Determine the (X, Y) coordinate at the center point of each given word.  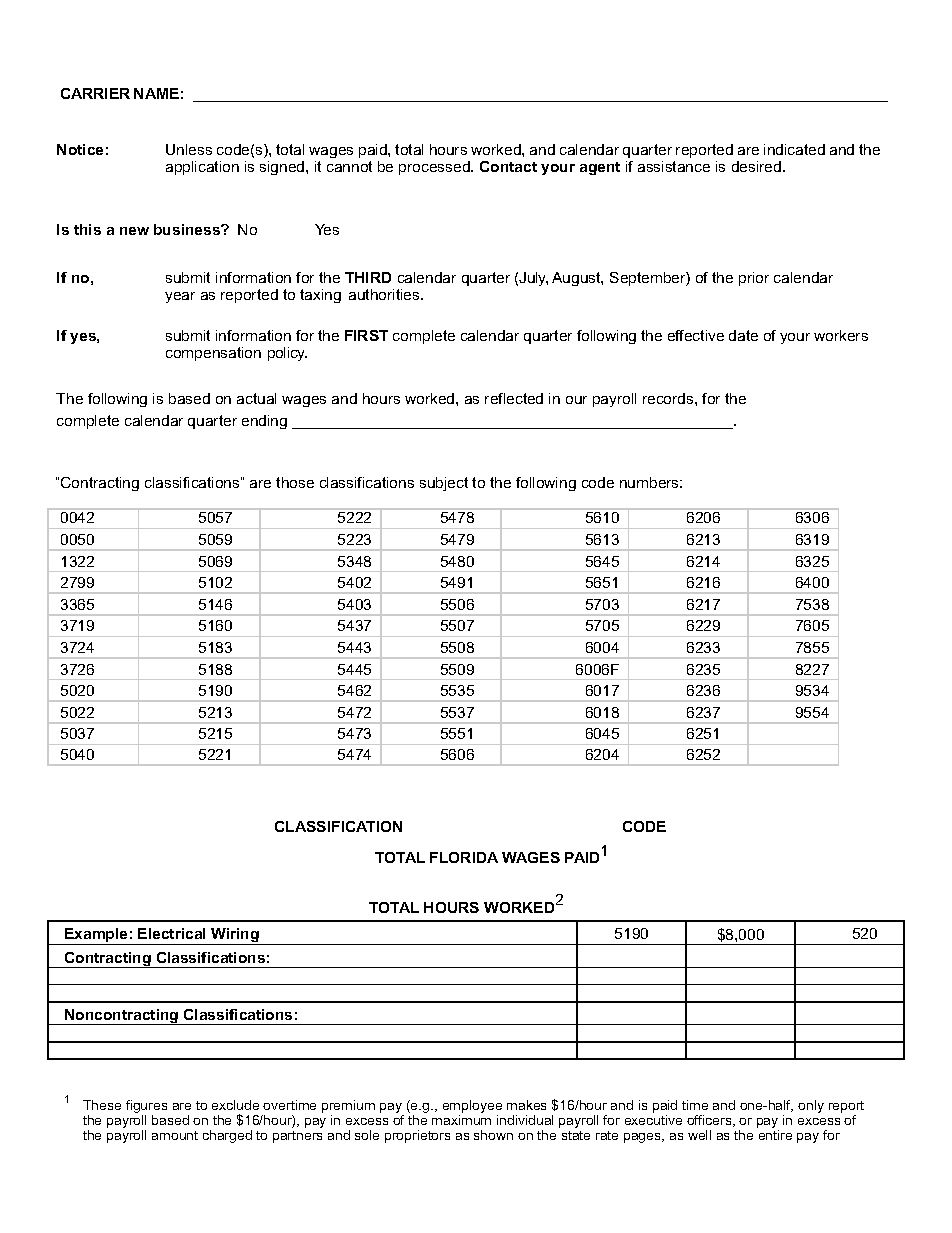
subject (444, 484)
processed (435, 168)
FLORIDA (464, 857)
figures (146, 1108)
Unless (189, 149)
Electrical (171, 933)
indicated (794, 149)
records (669, 398)
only (811, 1106)
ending (264, 422)
